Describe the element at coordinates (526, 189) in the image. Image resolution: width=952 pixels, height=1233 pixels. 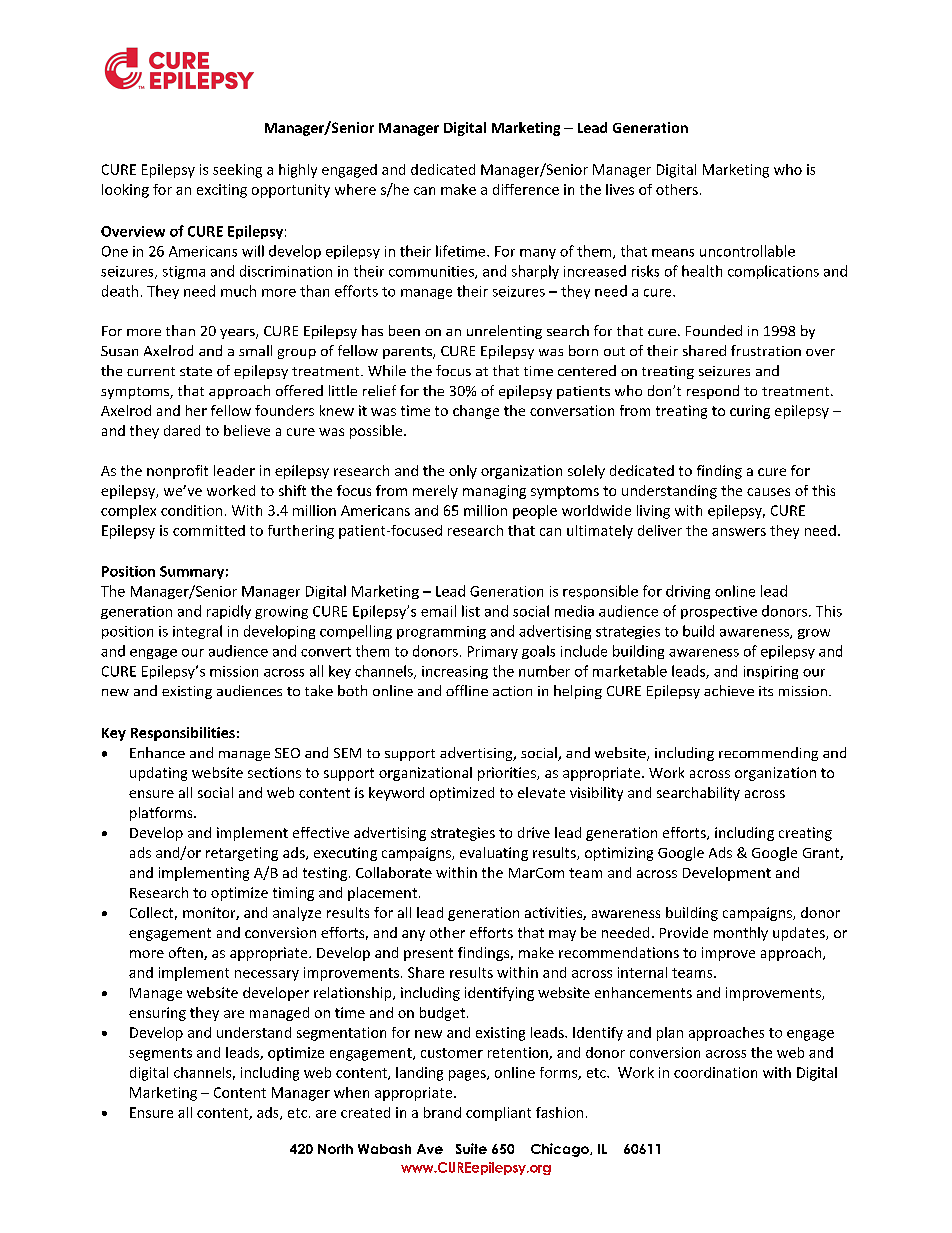
I see `difference` at that location.
